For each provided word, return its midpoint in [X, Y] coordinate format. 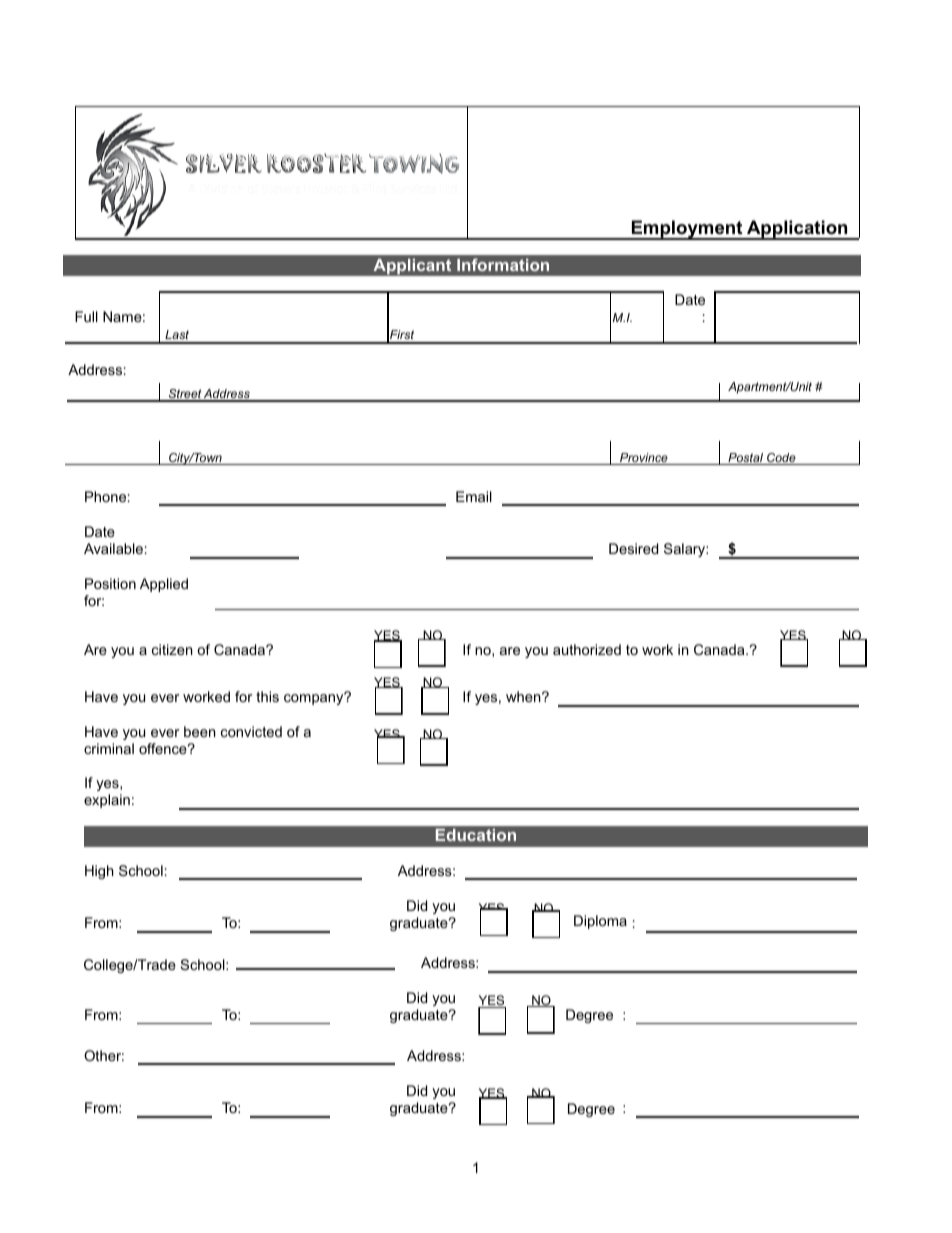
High [99, 872]
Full [86, 316]
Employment [687, 230]
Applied [164, 585]
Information [503, 264]
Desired [633, 548]
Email [474, 496]
